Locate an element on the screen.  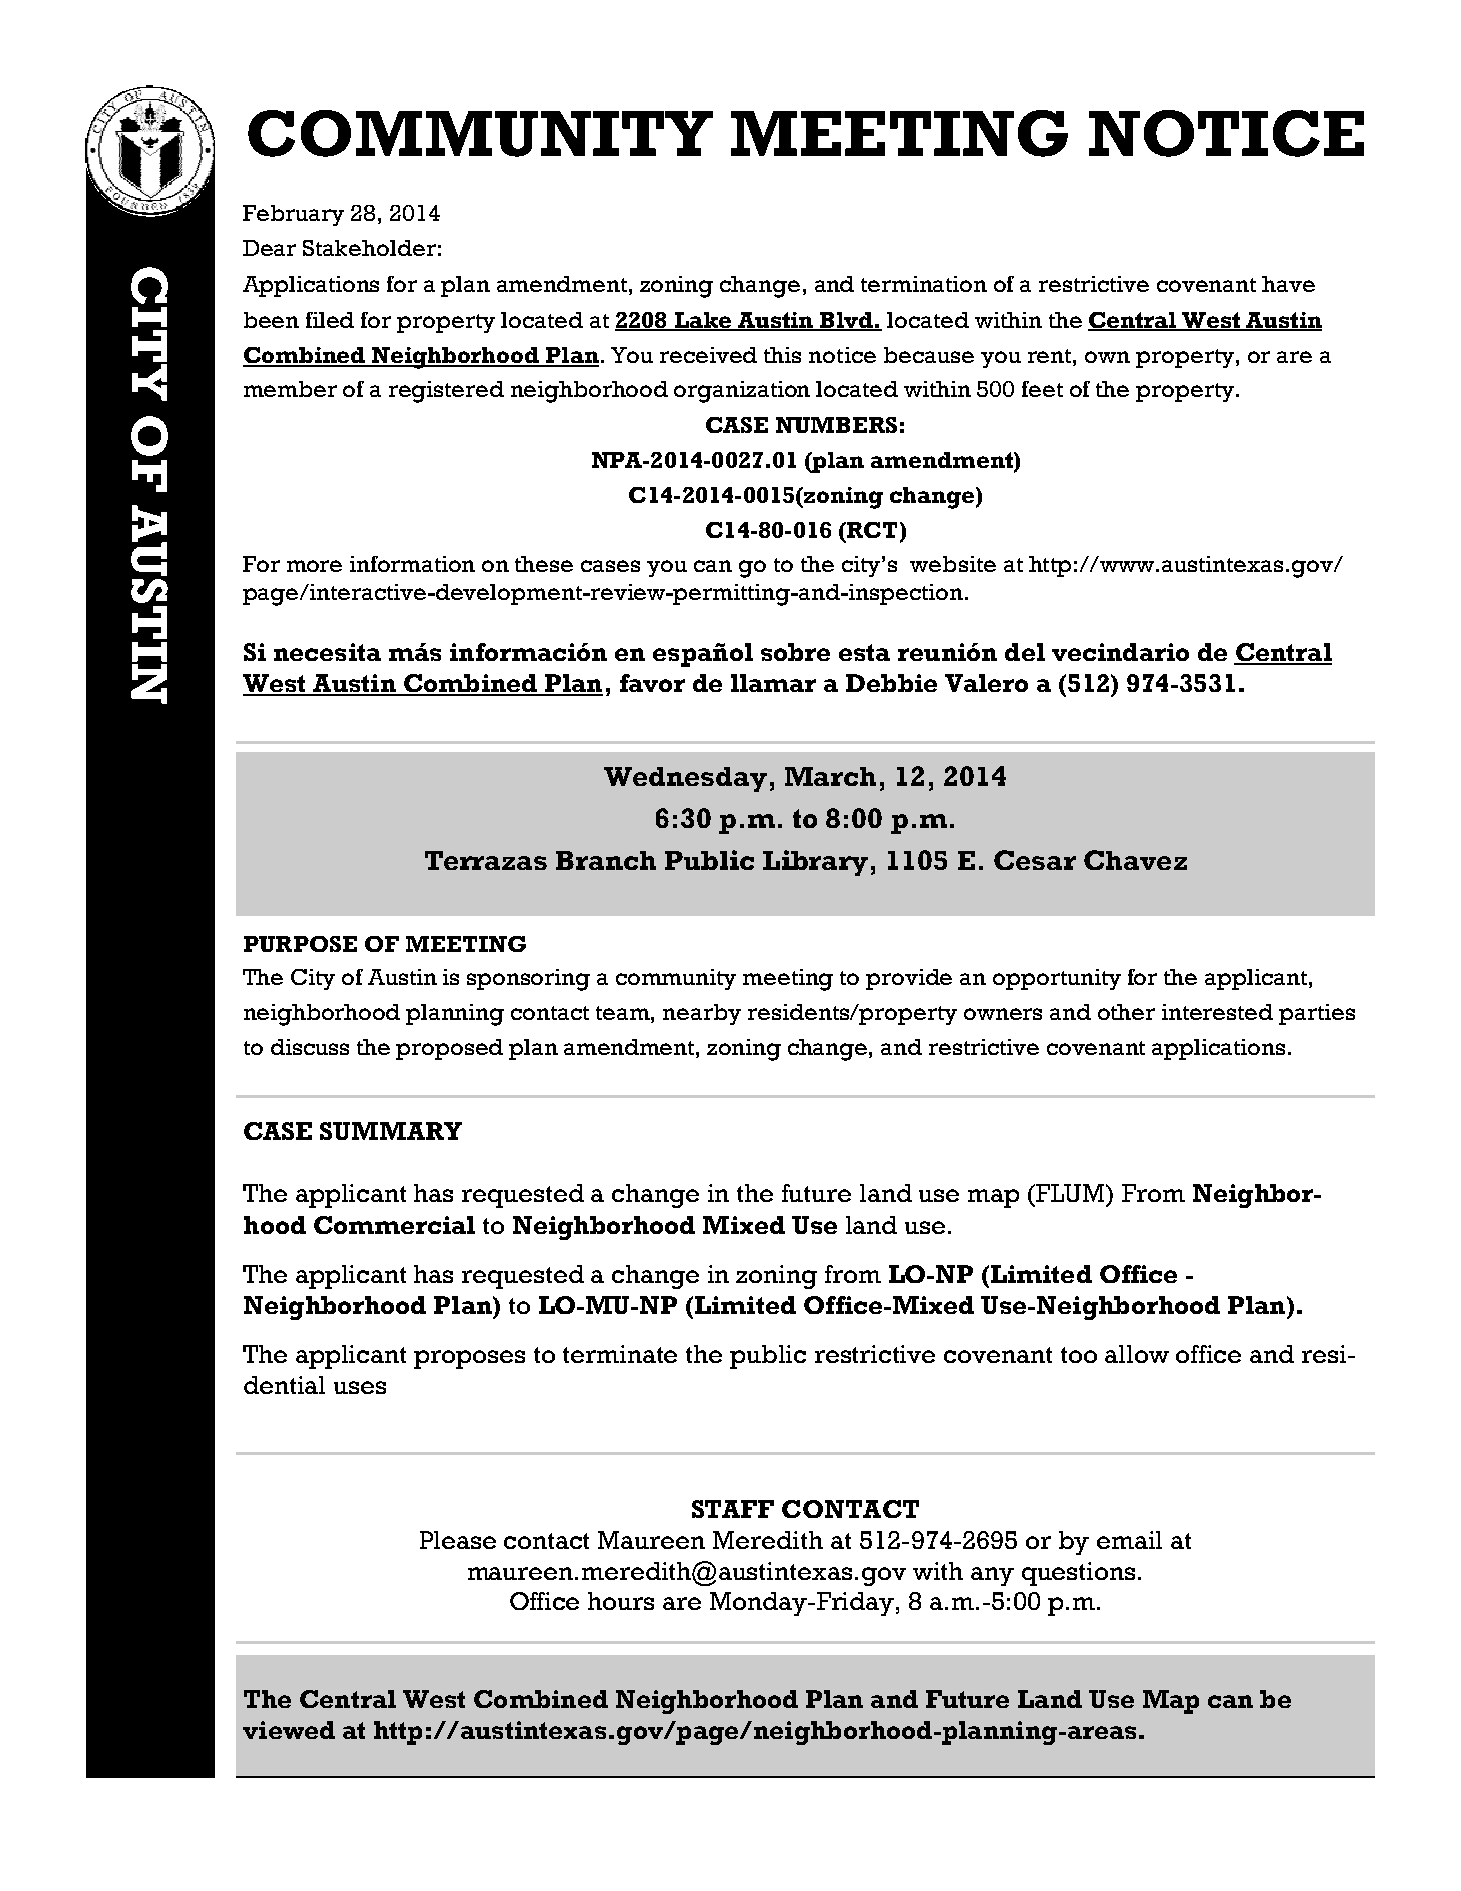
proposes is located at coordinates (469, 1359).
